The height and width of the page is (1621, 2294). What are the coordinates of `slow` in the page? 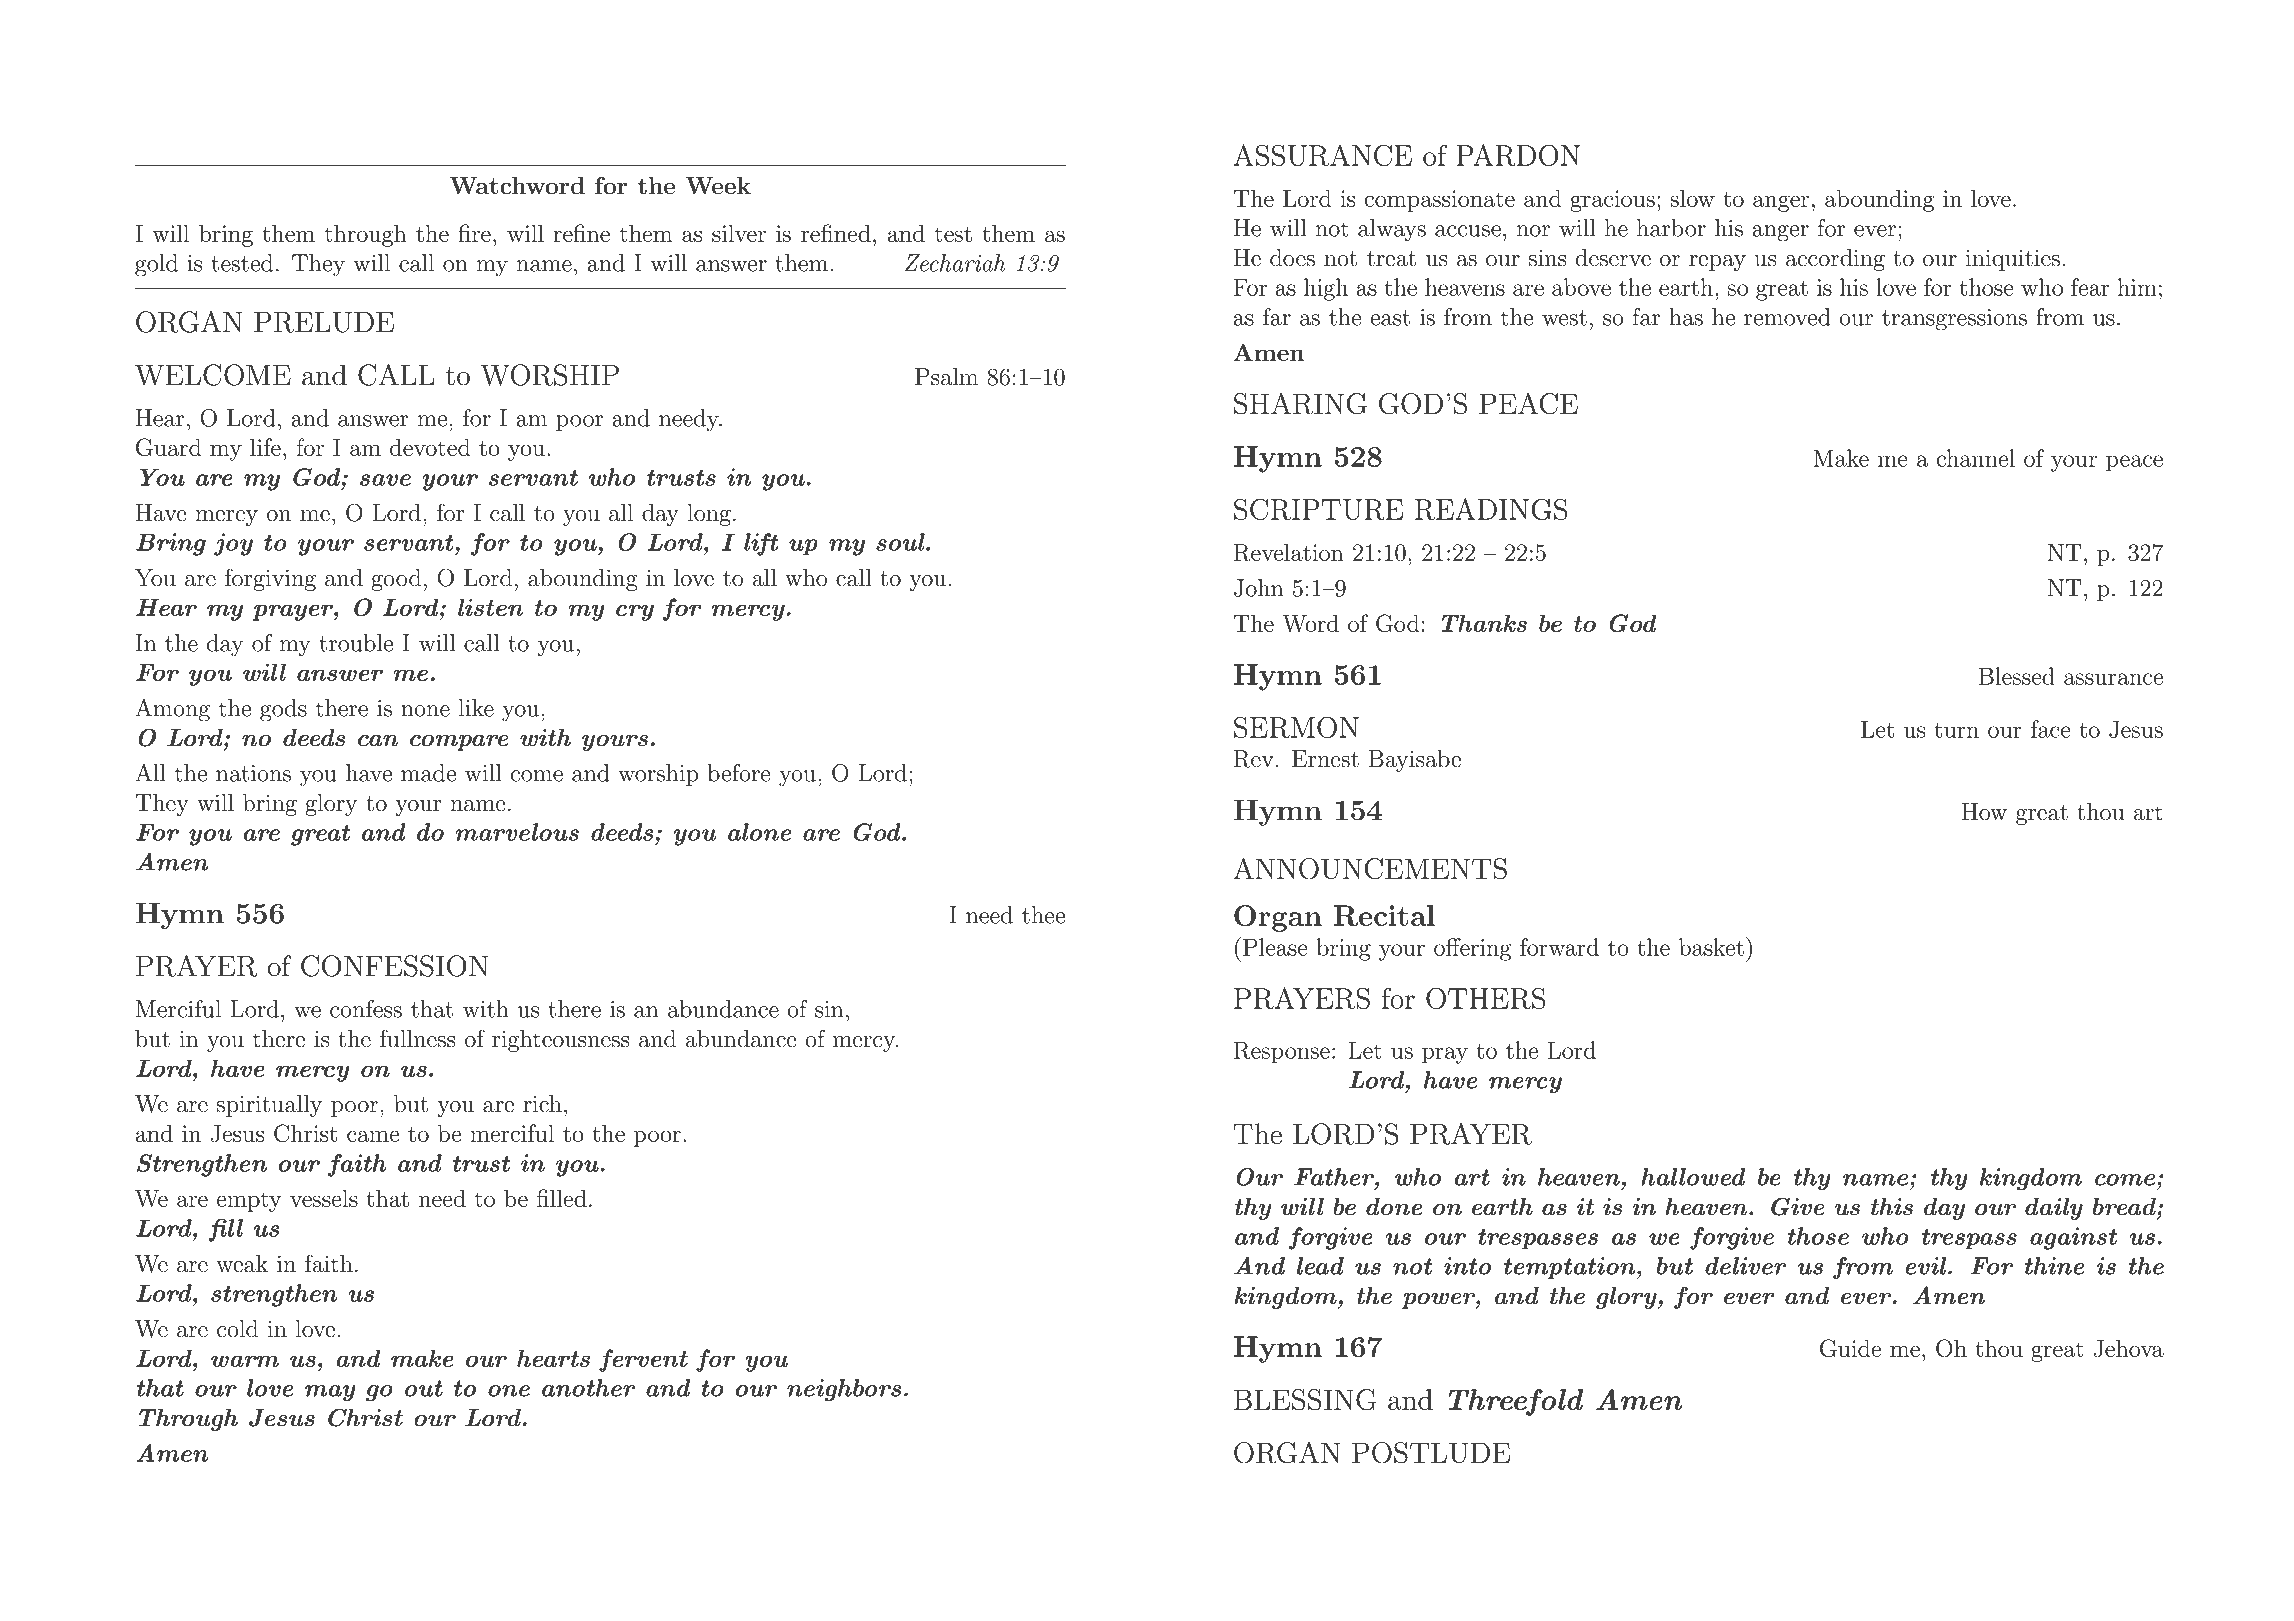 It's located at (1692, 198).
